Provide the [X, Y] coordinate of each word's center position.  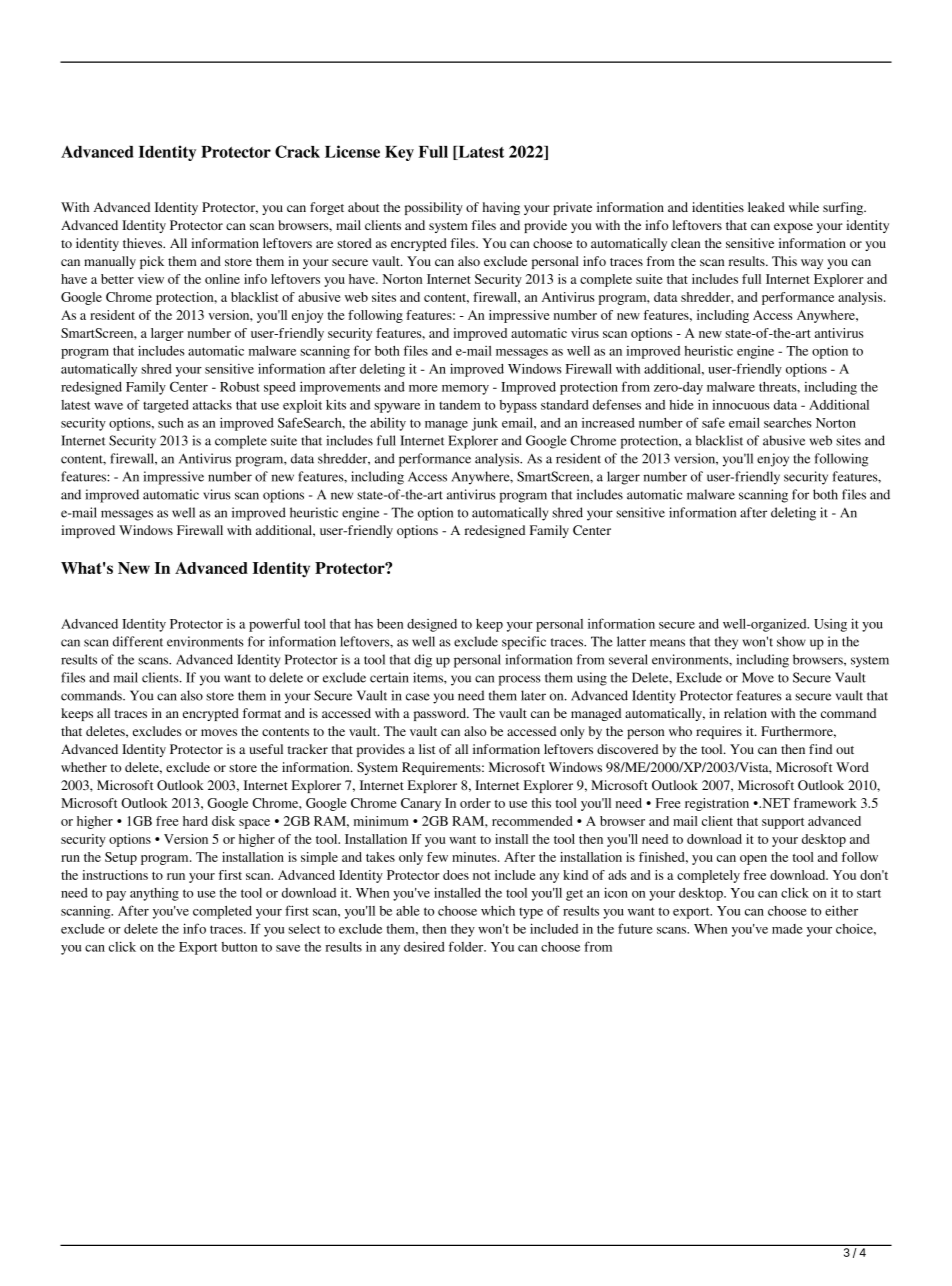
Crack [297, 151]
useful [266, 749]
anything [154, 894]
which [498, 911]
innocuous [741, 405]
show [791, 641]
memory [465, 390]
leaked [766, 207]
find [820, 749]
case [418, 697]
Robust [240, 387]
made [787, 929]
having [501, 208]
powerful [274, 625]
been [390, 624]
